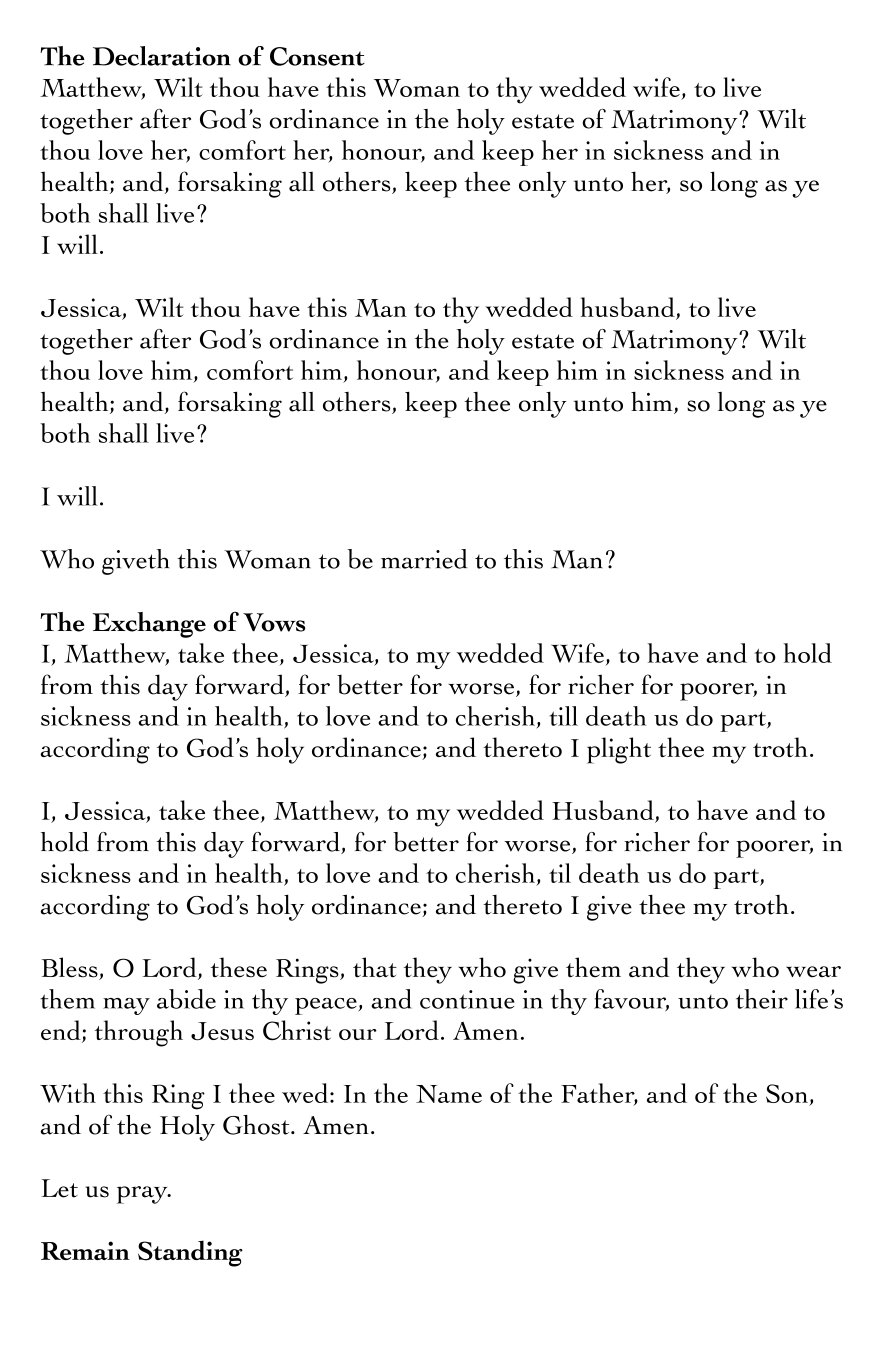 Image resolution: width=889 pixels, height=1372 pixels. What do you see at coordinates (274, 622) in the screenshot?
I see `Vows` at bounding box center [274, 622].
